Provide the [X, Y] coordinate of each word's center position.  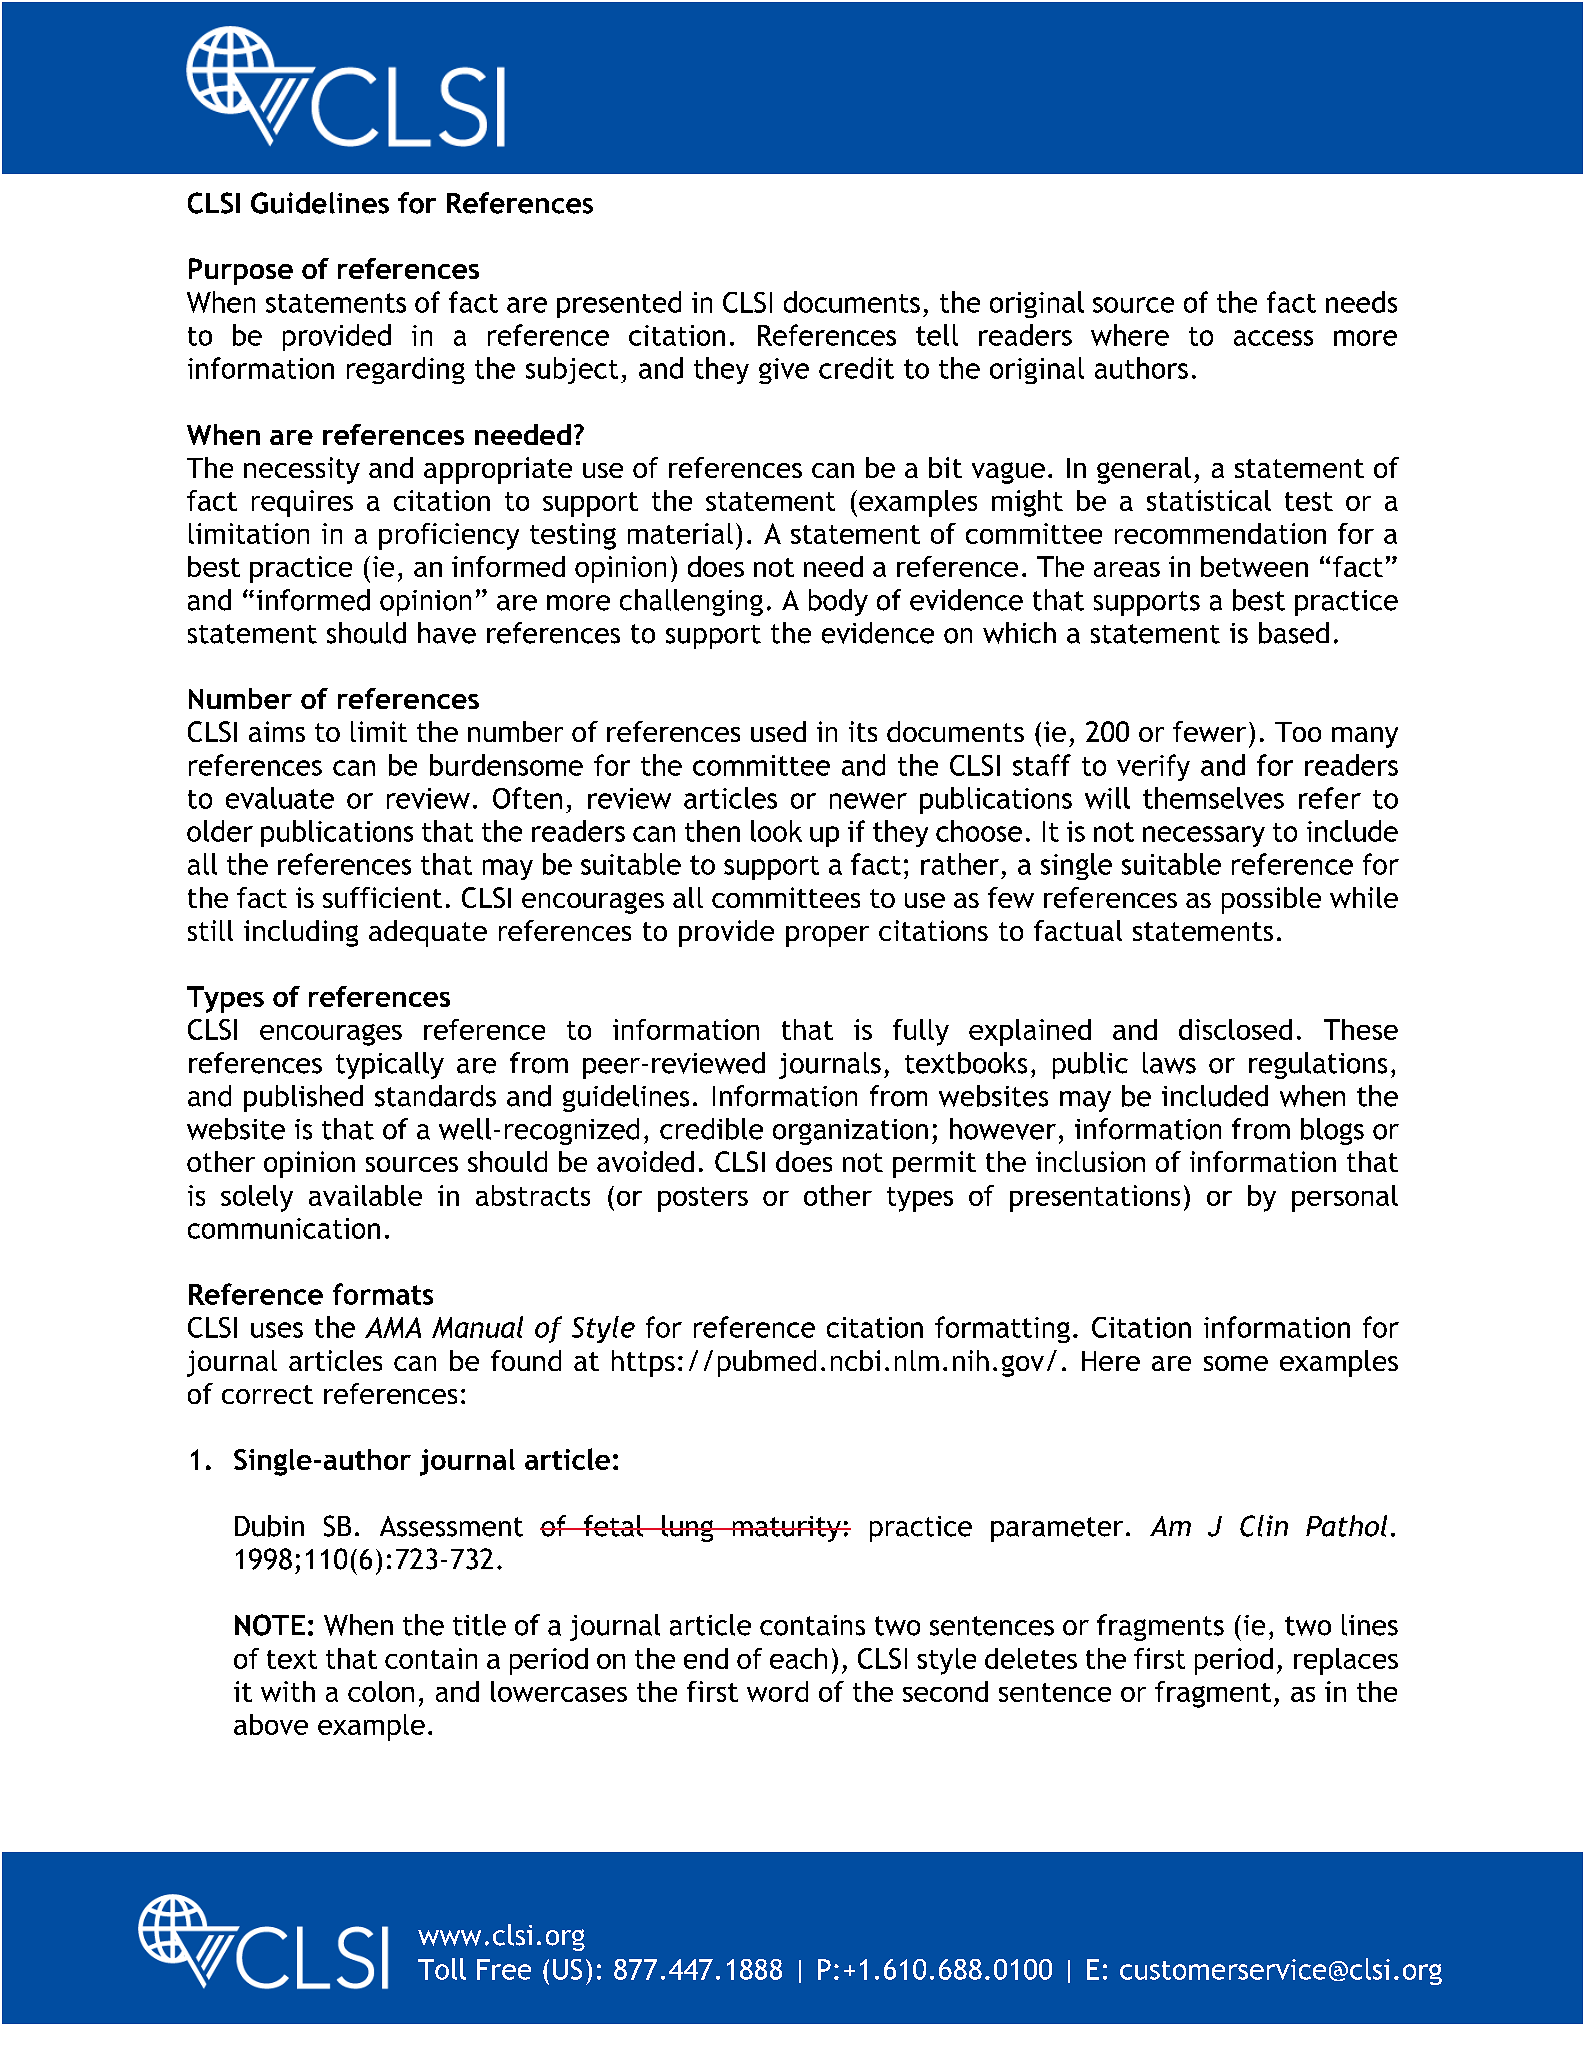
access [1273, 338]
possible [1271, 900]
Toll [442, 1969]
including [301, 933]
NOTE [270, 1625]
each [798, 1658]
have [447, 633]
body [838, 602]
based [1294, 633]
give [784, 371]
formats [383, 1294]
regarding [406, 370]
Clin [1264, 1526]
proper [827, 936]
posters [703, 1199]
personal [1345, 1198]
